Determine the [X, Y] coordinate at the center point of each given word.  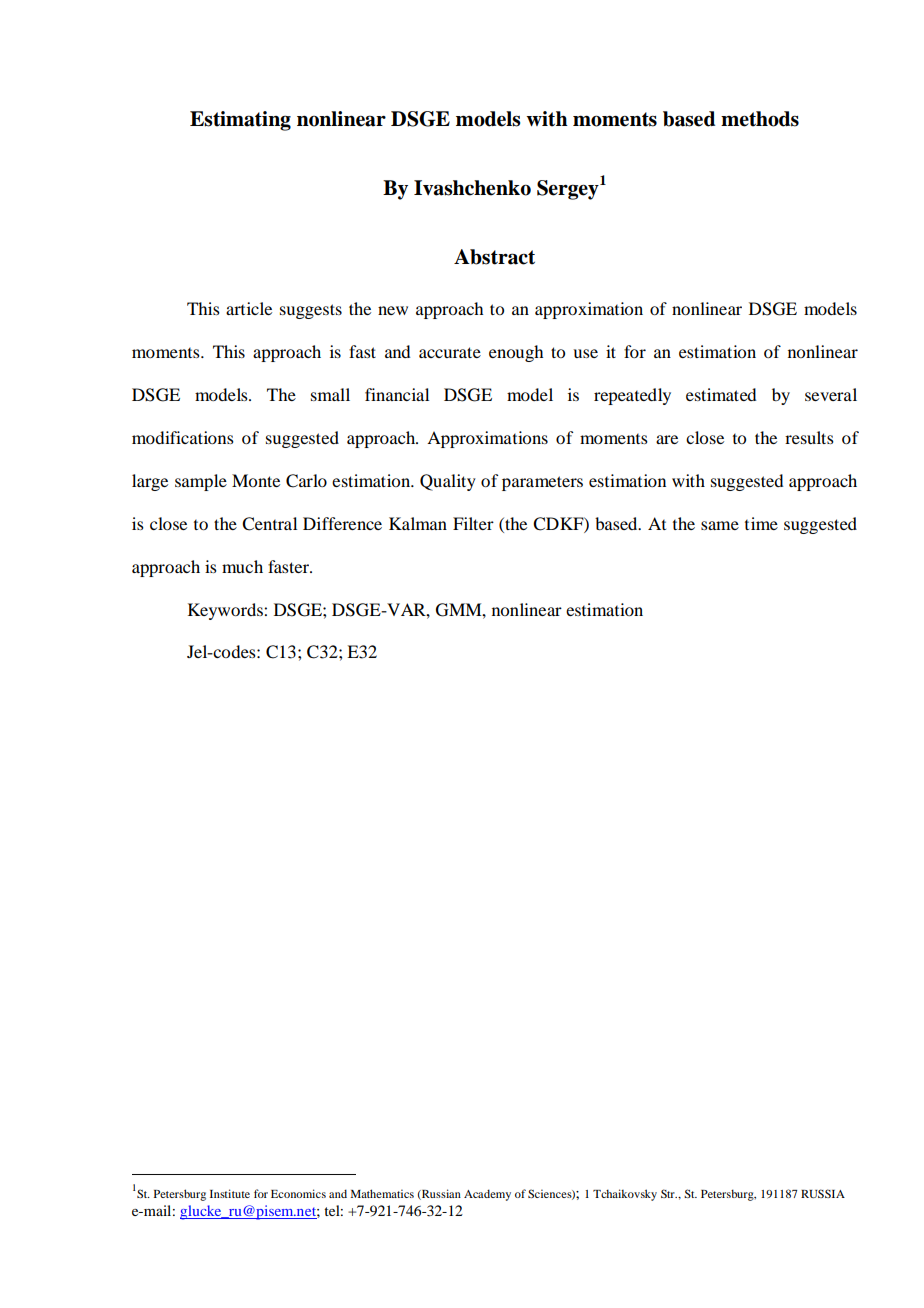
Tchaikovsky [625, 1195]
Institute [230, 1193]
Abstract [494, 257]
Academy [487, 1195]
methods [760, 119]
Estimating [240, 121]
